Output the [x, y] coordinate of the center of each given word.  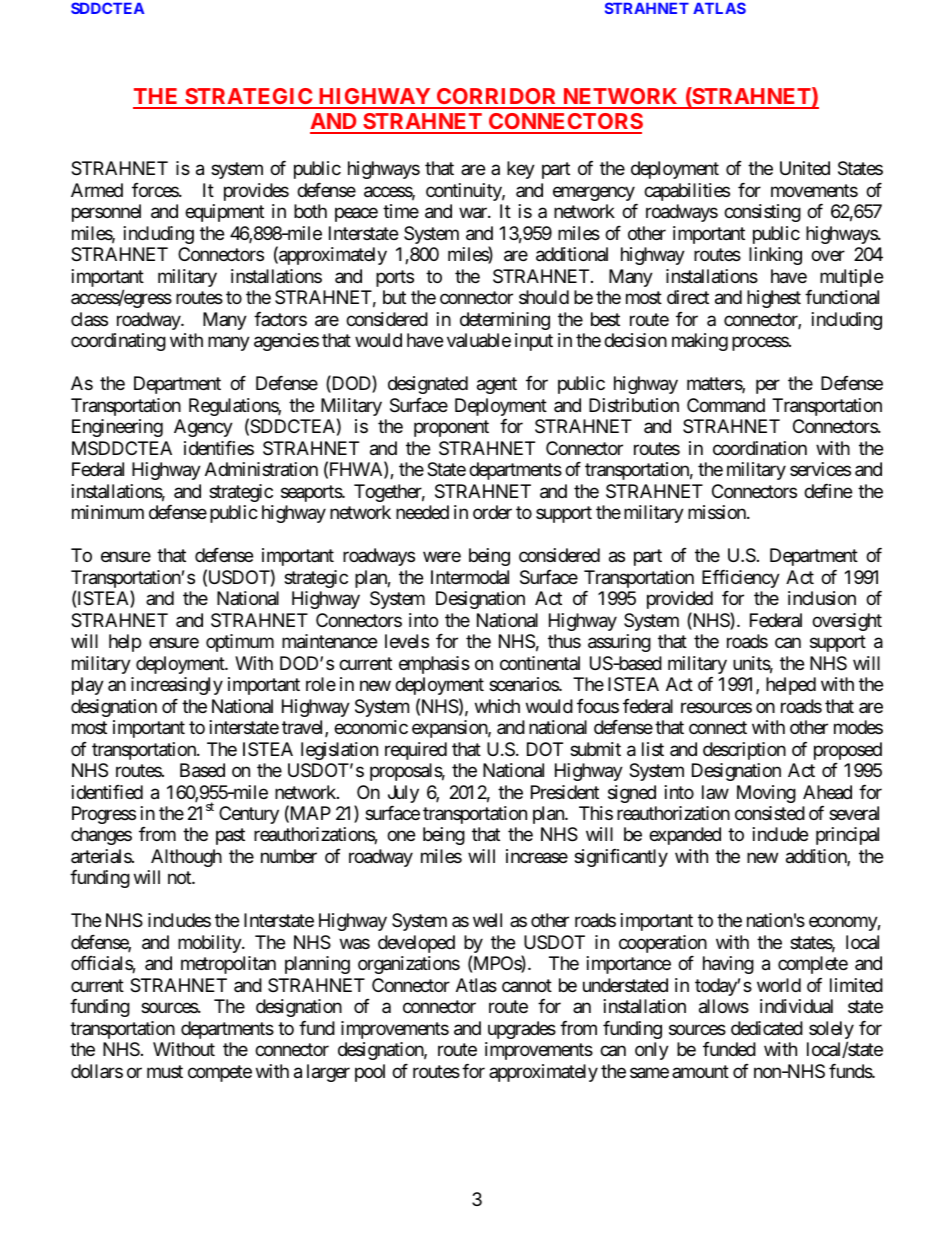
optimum [240, 643]
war [474, 213]
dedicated [767, 1028]
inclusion [822, 598]
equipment [224, 213]
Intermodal [470, 577]
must [165, 1071]
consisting [762, 213]
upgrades [522, 1030]
